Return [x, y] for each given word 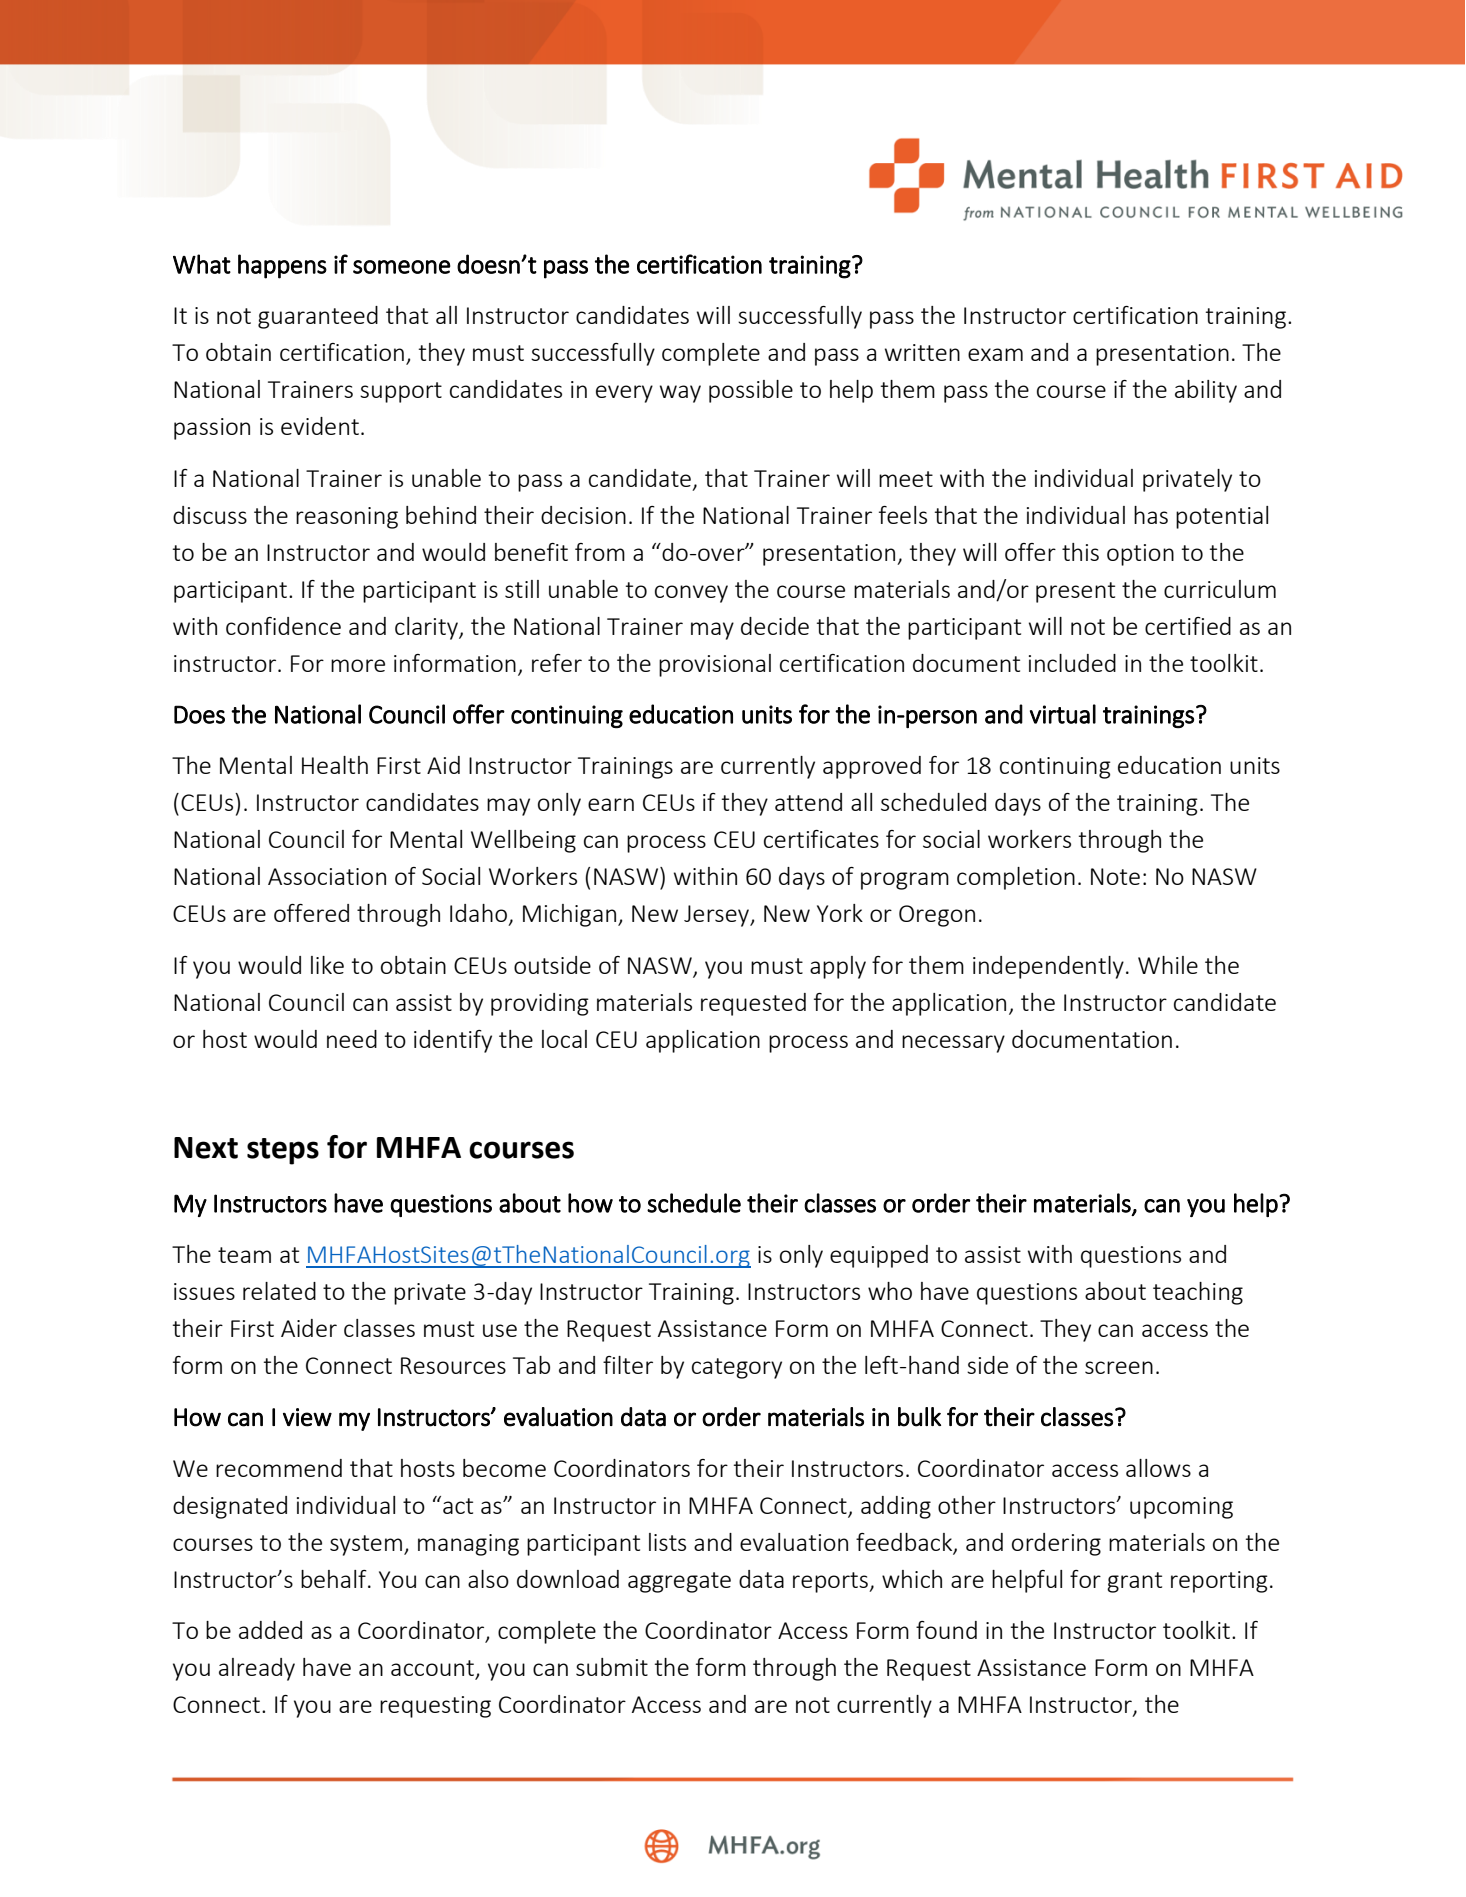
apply [838, 967]
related [279, 1291]
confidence [283, 626]
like [327, 965]
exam [995, 354]
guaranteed [318, 317]
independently [1048, 967]
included [1072, 663]
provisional [715, 665]
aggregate [679, 1582]
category [737, 1368]
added [270, 1630]
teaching [1198, 1293]
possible [751, 391]
